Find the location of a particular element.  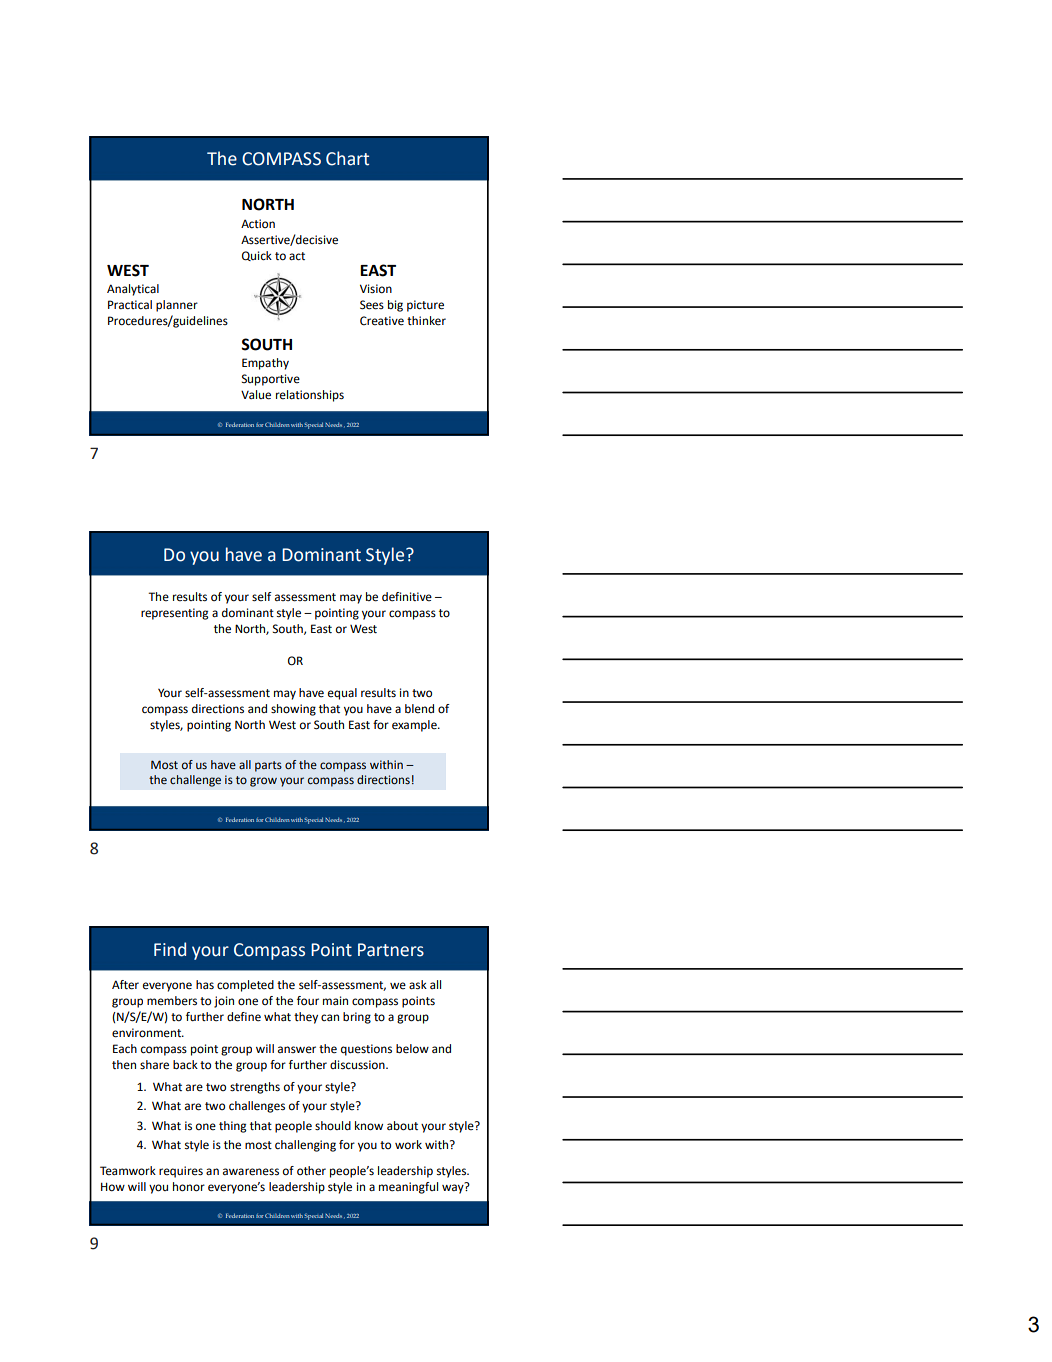

representing is located at coordinates (174, 614).
